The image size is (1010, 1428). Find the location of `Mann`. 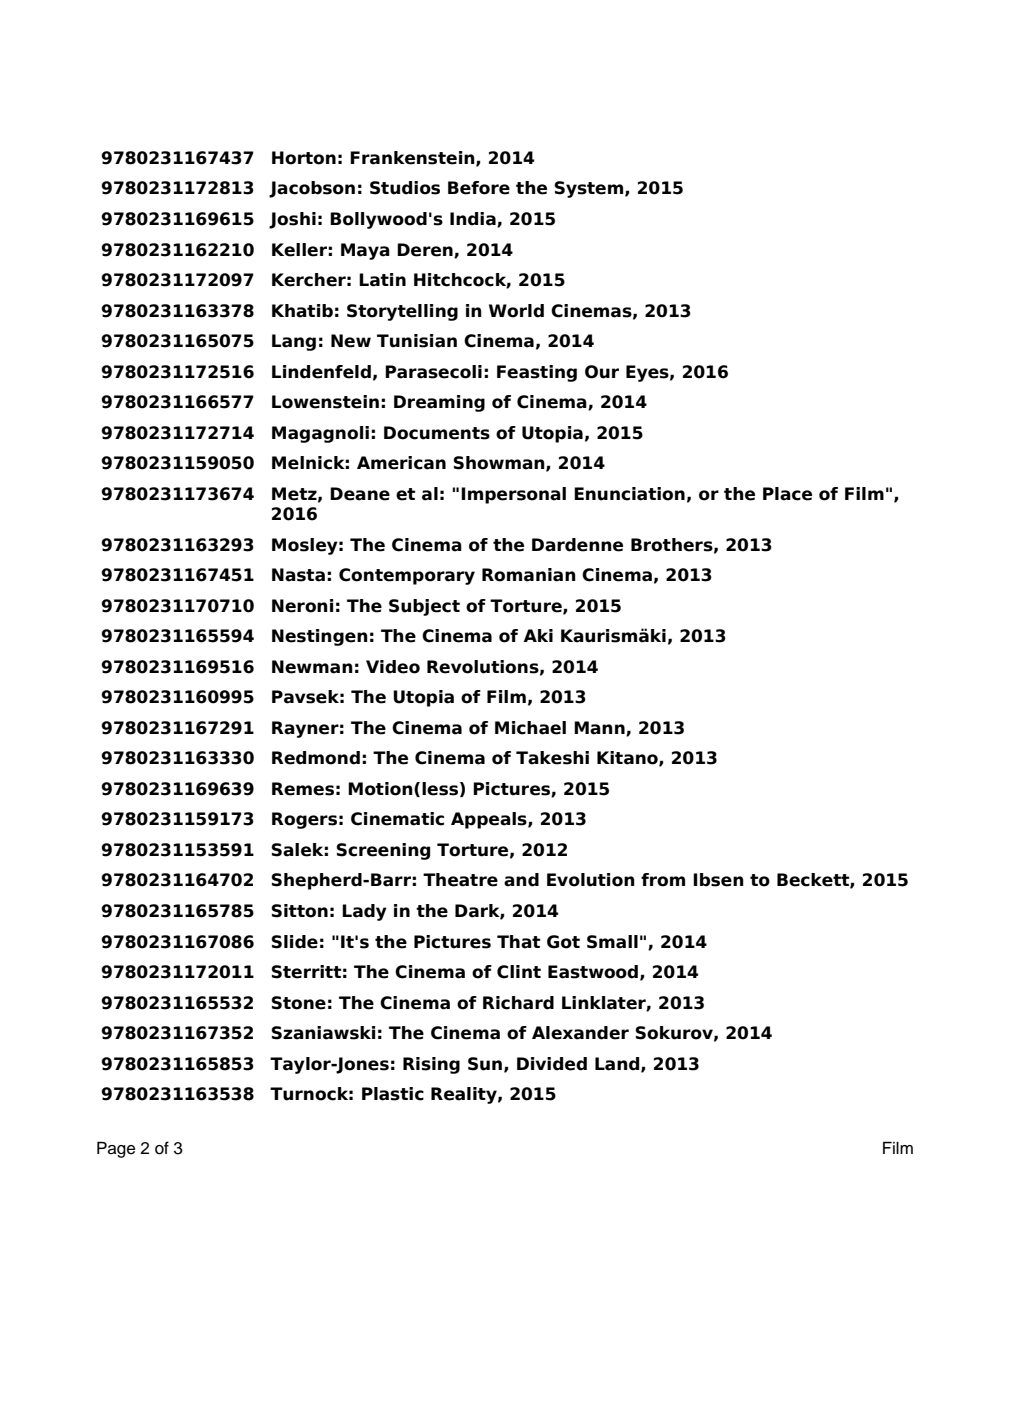

Mann is located at coordinates (600, 728).
